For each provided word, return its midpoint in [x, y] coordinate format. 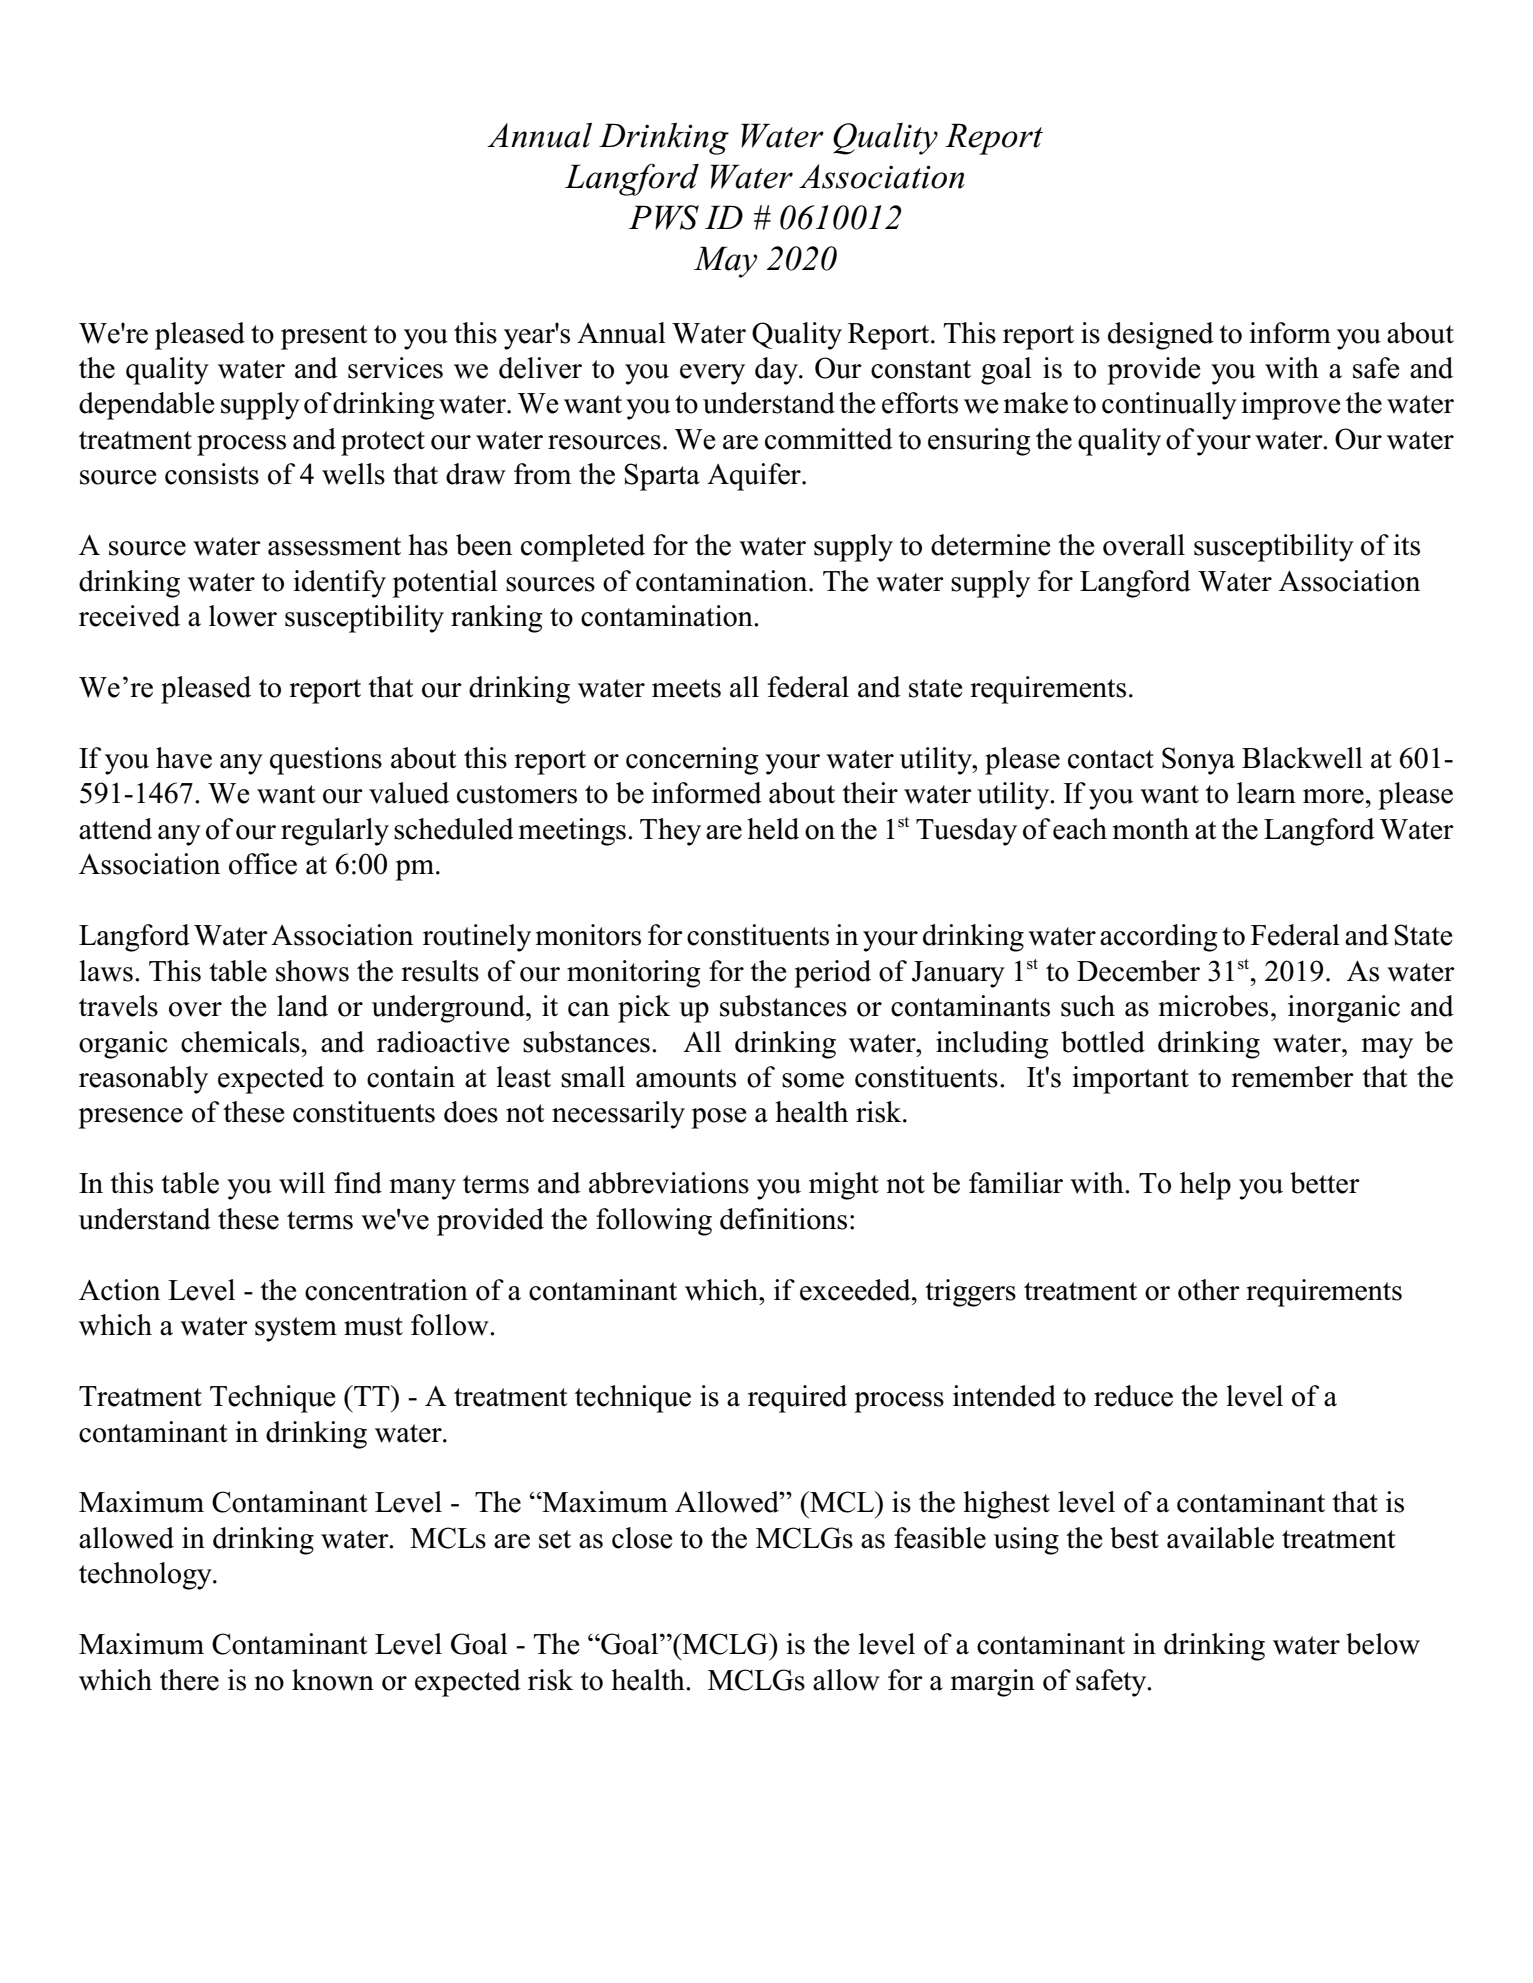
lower [243, 616]
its [1407, 545]
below [1383, 1644]
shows [312, 971]
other [1209, 1290]
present [324, 337]
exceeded [856, 1290]
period [832, 974]
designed [1161, 336]
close [642, 1538]
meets [686, 688]
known [333, 1680]
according [1158, 938]
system [296, 1329]
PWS [664, 217]
